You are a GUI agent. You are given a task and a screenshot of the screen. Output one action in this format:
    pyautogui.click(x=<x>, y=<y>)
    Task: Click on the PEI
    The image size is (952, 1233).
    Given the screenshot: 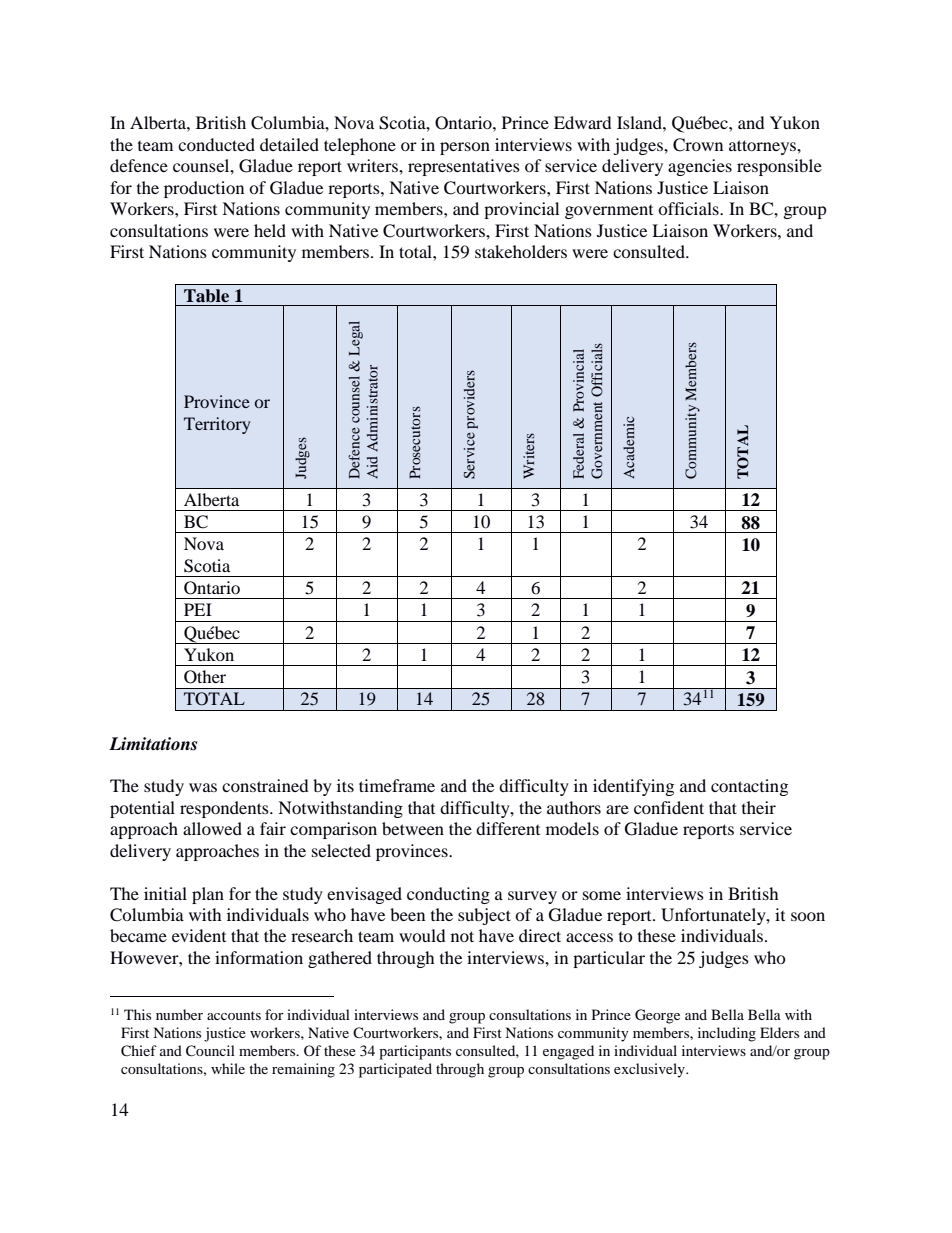 What is the action you would take?
    pyautogui.click(x=198, y=609)
